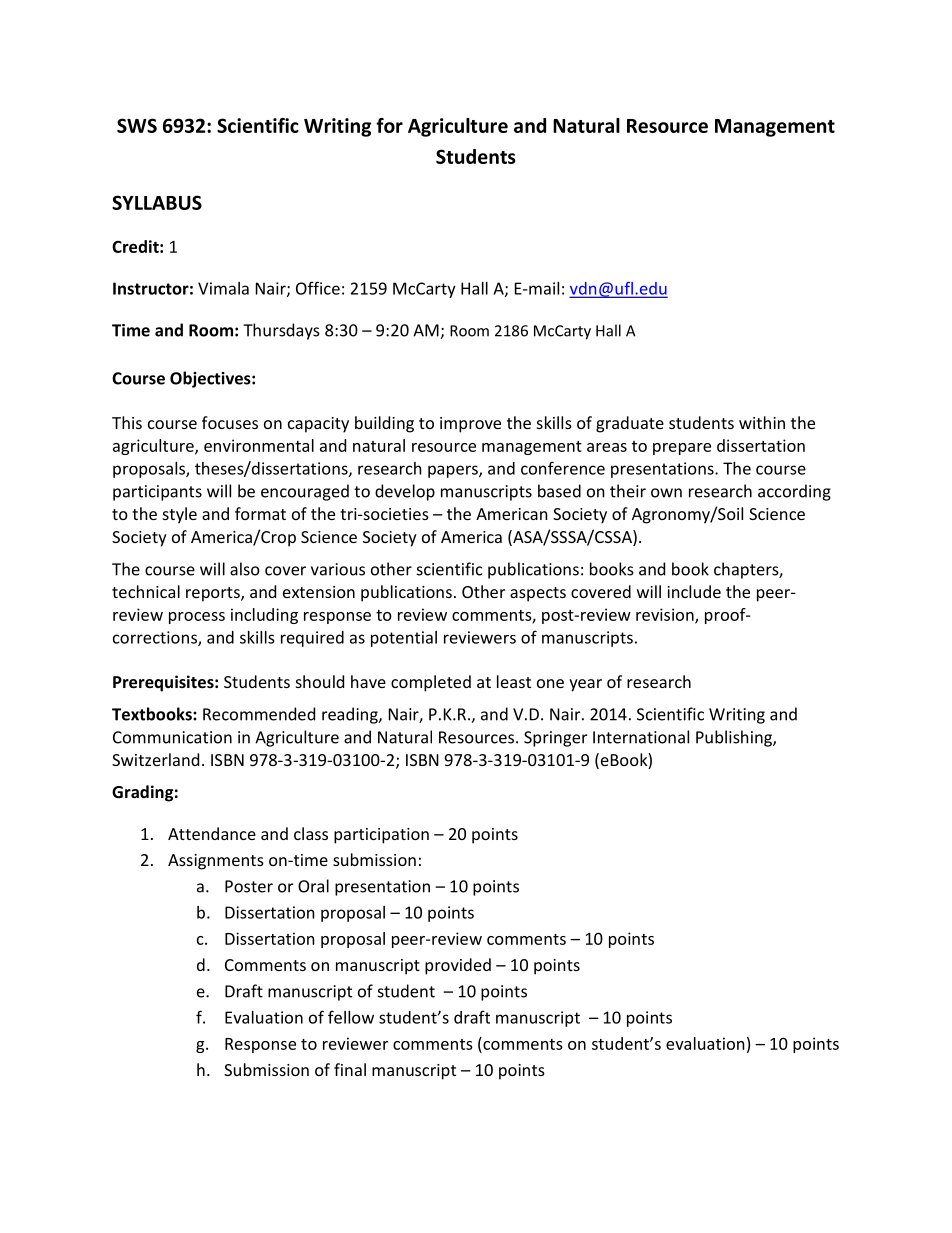  Describe the element at coordinates (318, 288) in the screenshot. I see `Office` at that location.
